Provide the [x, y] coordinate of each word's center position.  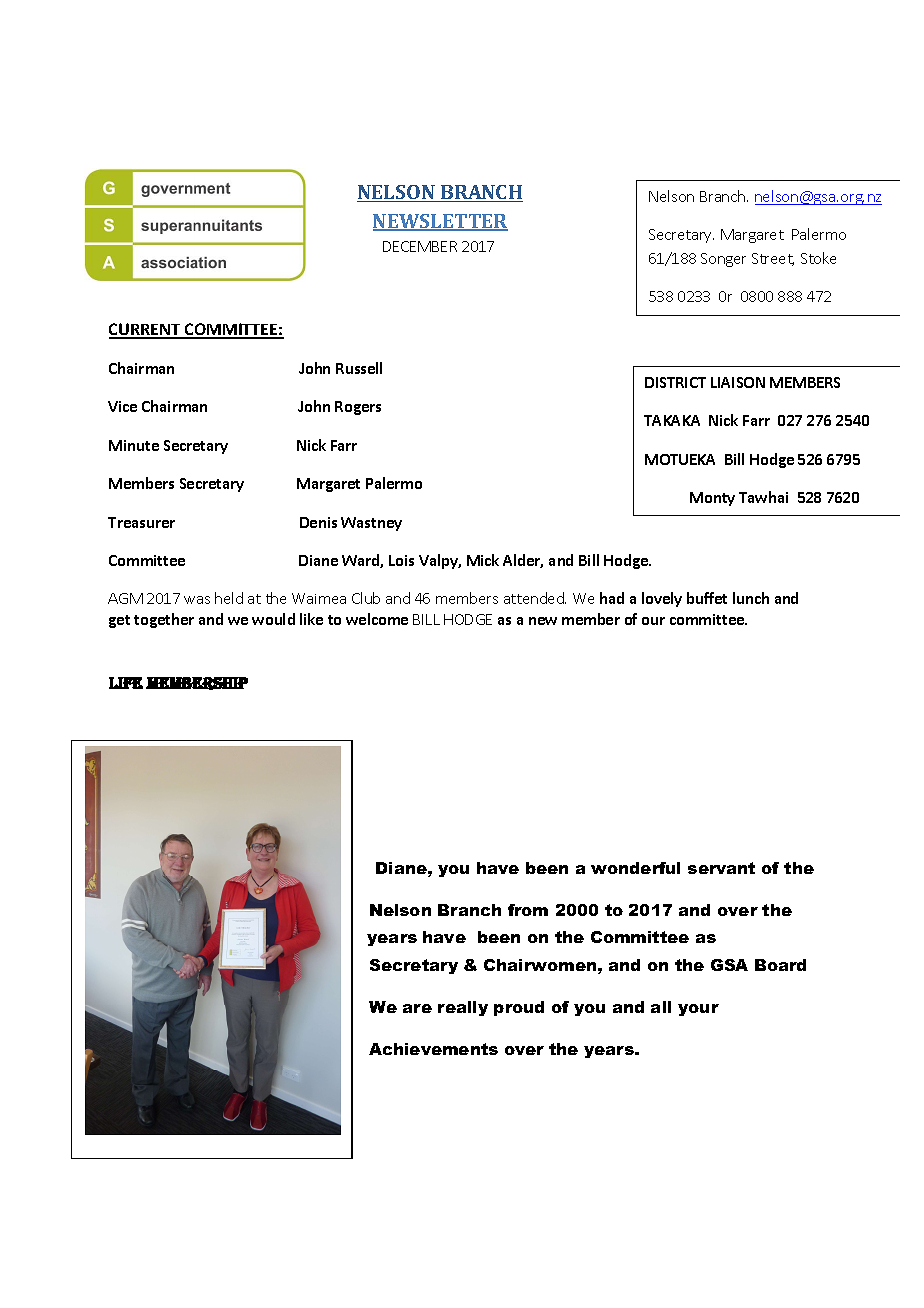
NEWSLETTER [440, 222]
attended [535, 598]
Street [773, 259]
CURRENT [146, 330]
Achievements [433, 1049]
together [164, 620]
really [463, 1008]
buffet [707, 598]
